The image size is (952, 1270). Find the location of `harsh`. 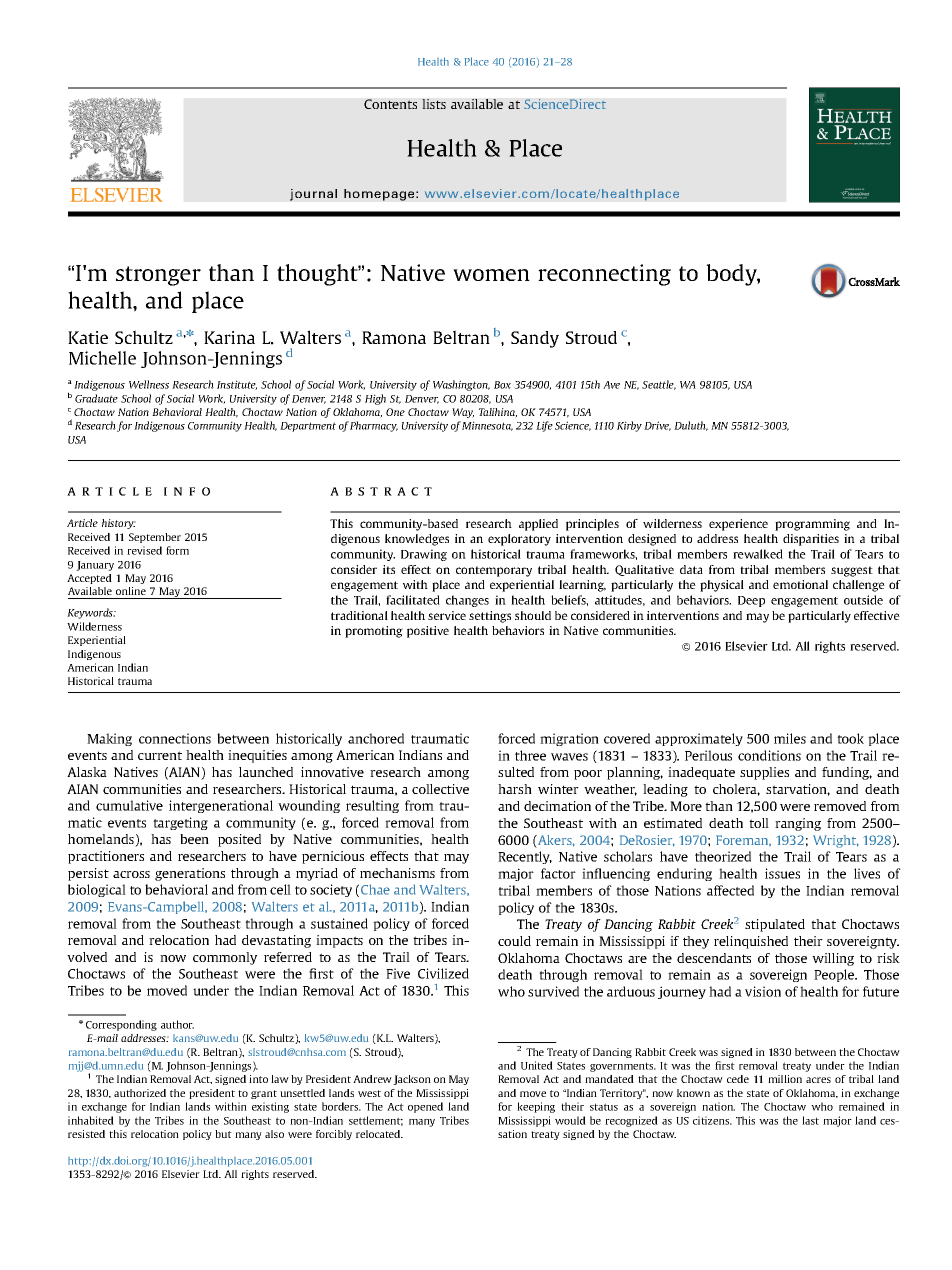

harsh is located at coordinates (515, 789).
